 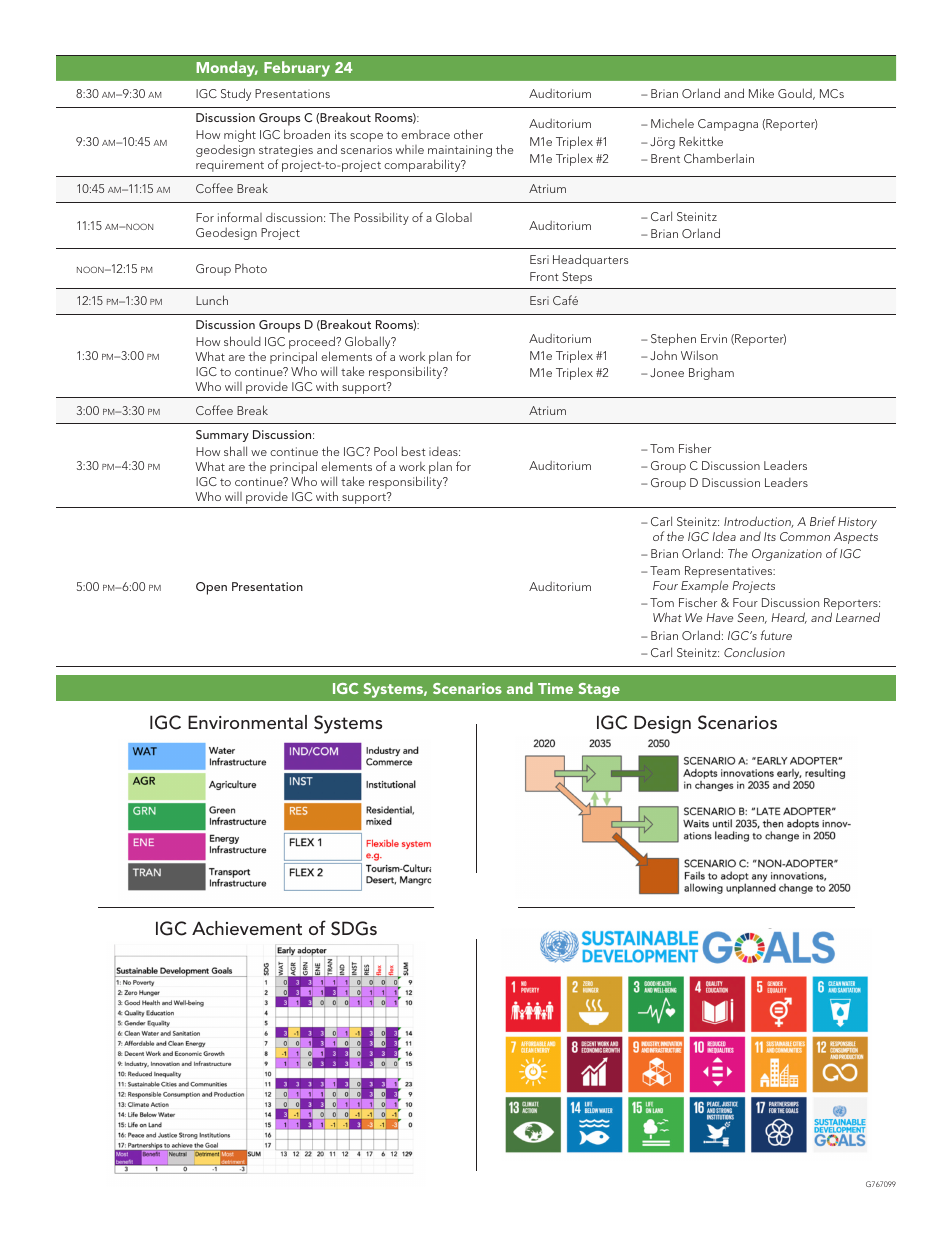 What do you see at coordinates (761, 93) in the document?
I see `Mike` at bounding box center [761, 93].
